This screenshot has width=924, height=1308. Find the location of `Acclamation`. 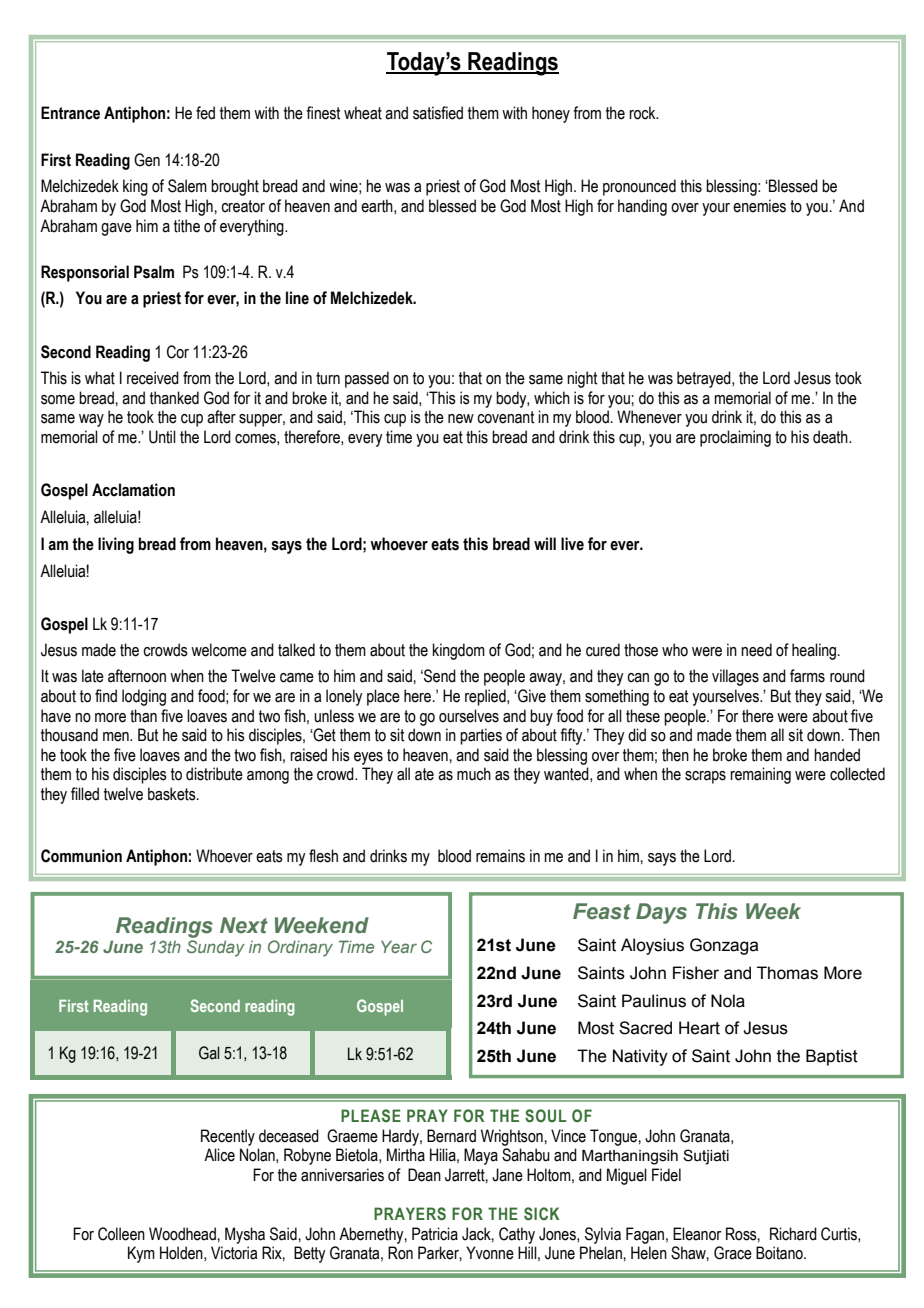

Acclamation is located at coordinates (133, 490).
